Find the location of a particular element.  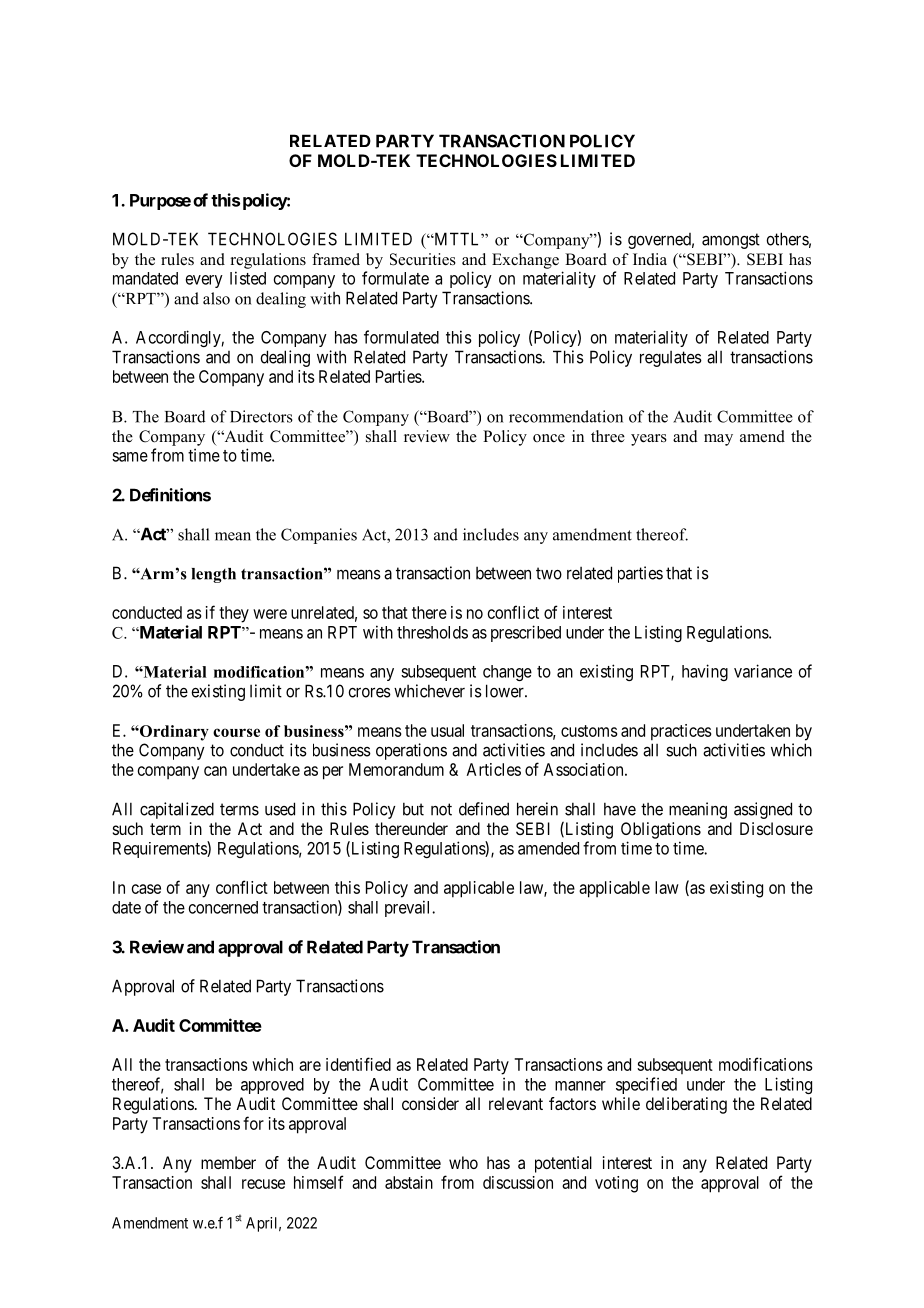

member is located at coordinates (228, 1162).
